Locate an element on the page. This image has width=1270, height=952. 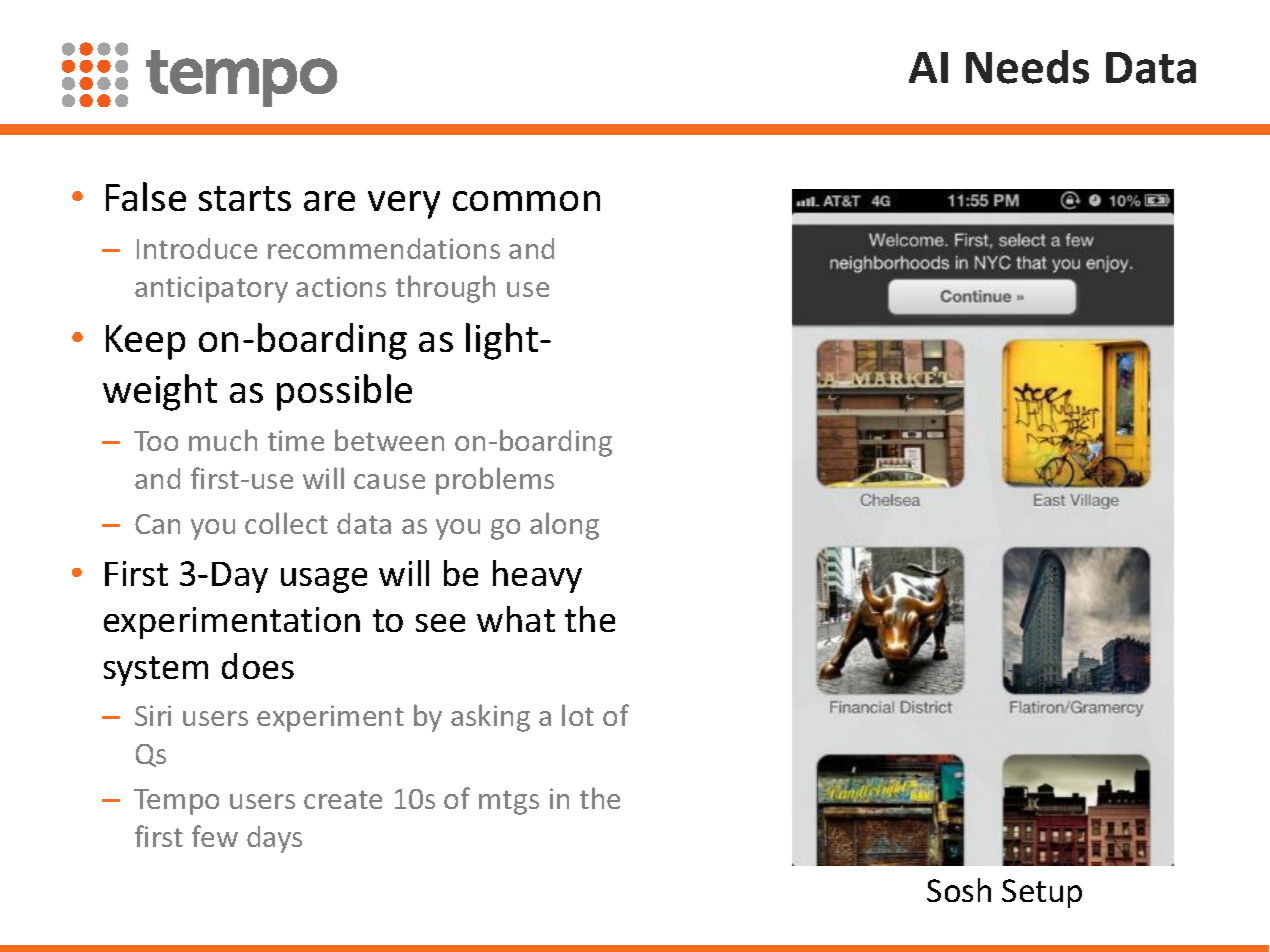
problems is located at coordinates (495, 481).
